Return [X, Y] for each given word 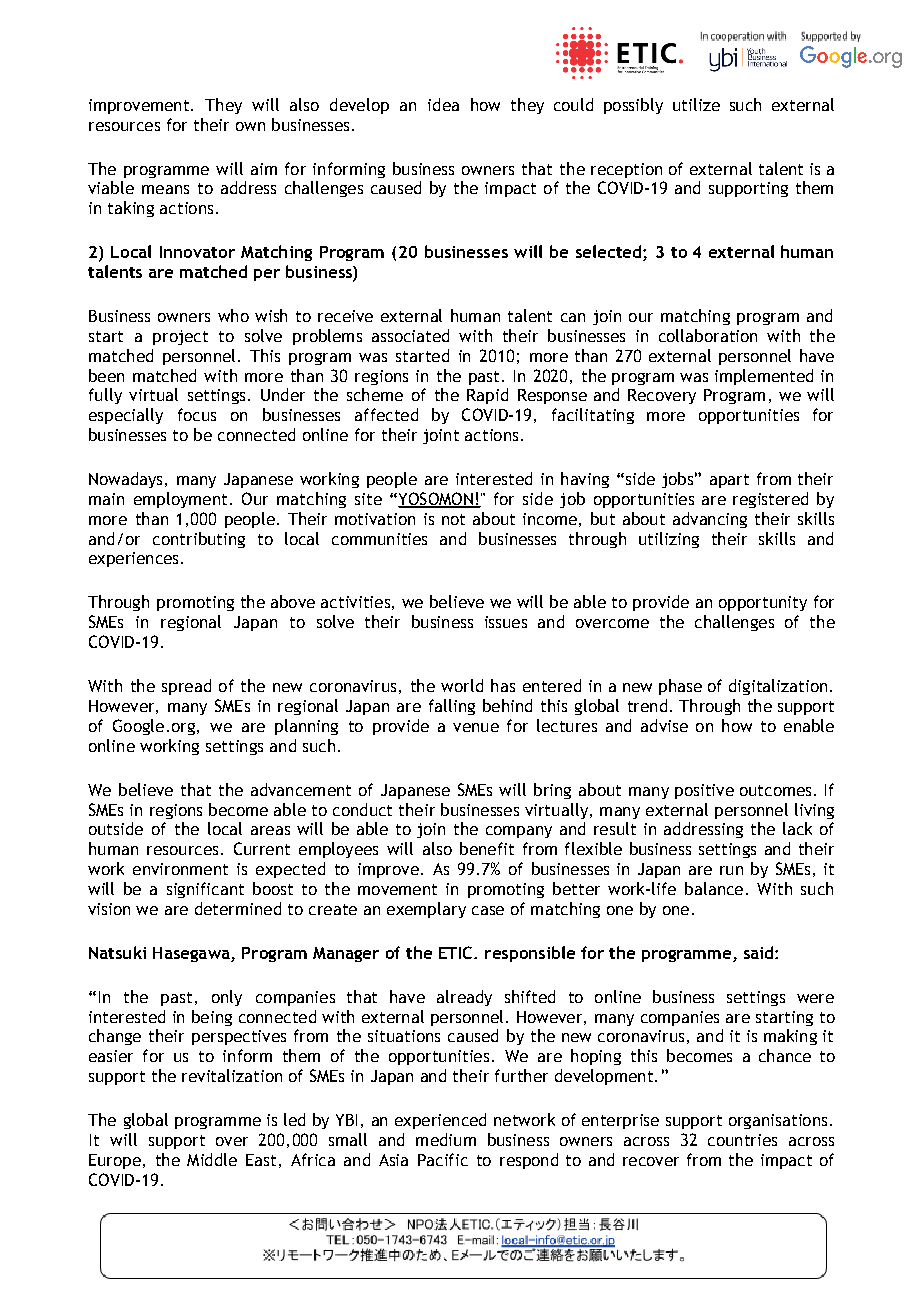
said [760, 952]
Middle [212, 1159]
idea [443, 104]
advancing [710, 520]
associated [410, 335]
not [453, 519]
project [180, 337]
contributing [199, 540]
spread [186, 687]
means [165, 189]
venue [476, 727]
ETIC [457, 952]
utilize [696, 104]
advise [664, 725]
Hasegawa [192, 954]
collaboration [708, 335]
